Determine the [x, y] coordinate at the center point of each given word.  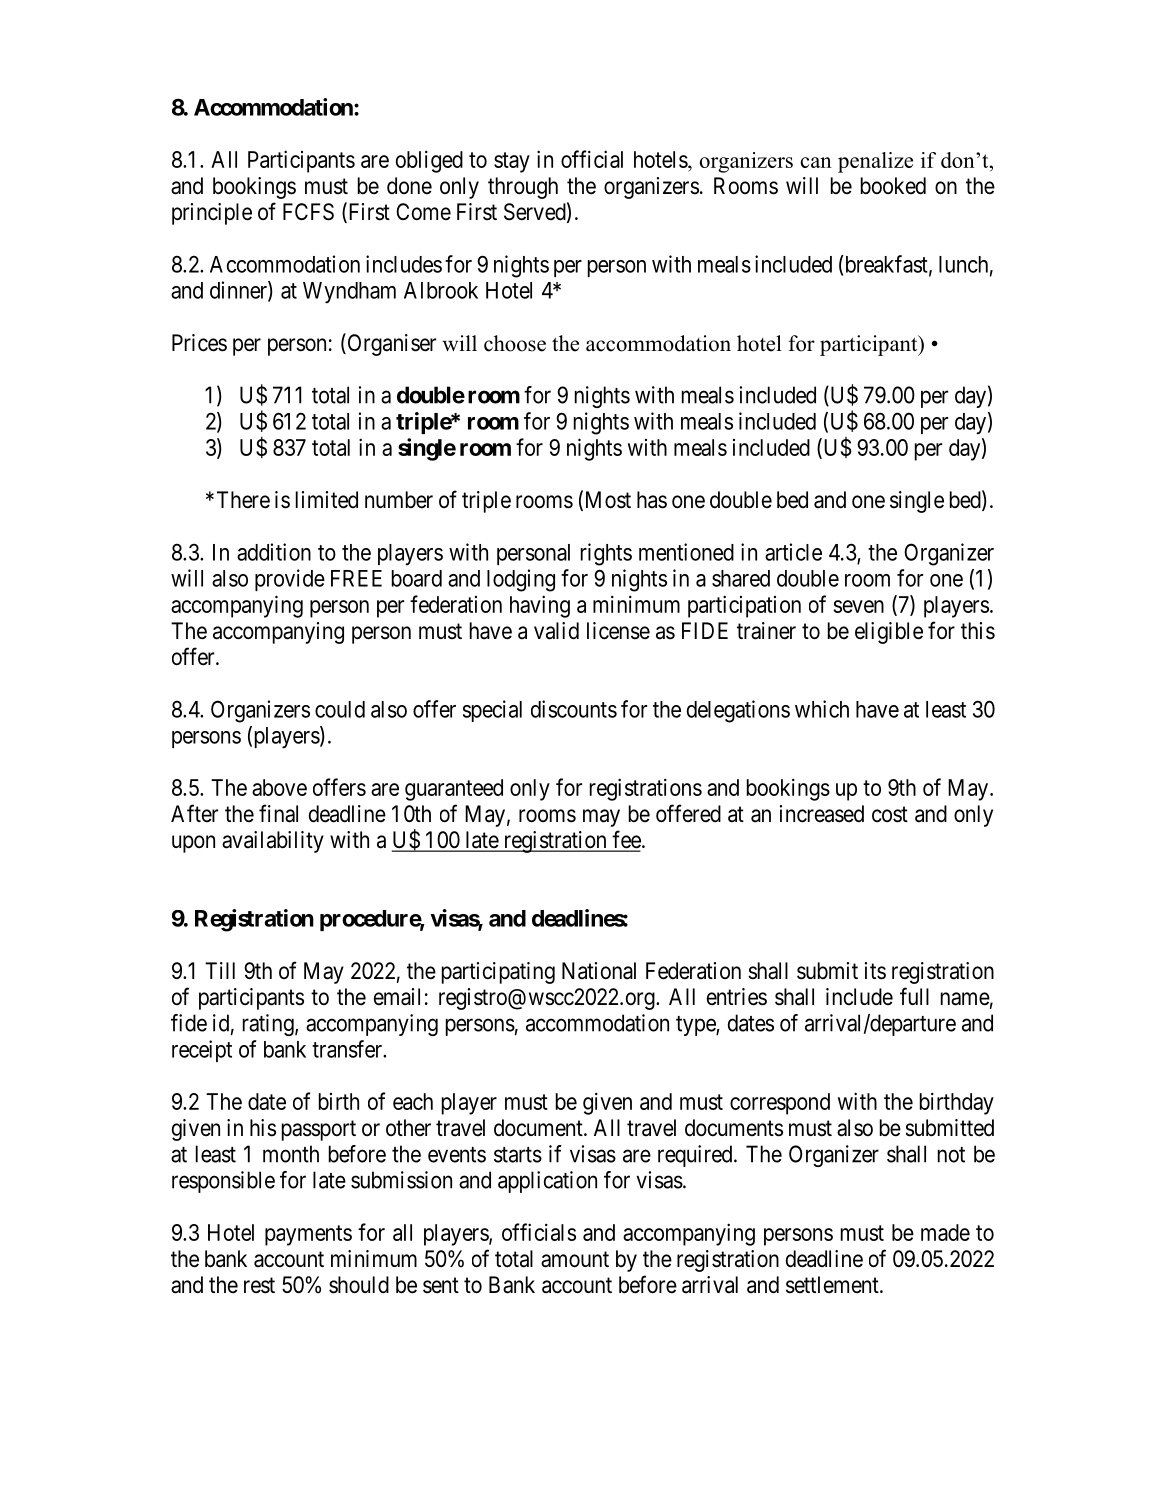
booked [893, 186]
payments [308, 1235]
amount [575, 1259]
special [492, 711]
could [340, 709]
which [822, 709]
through [523, 188]
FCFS [308, 212]
